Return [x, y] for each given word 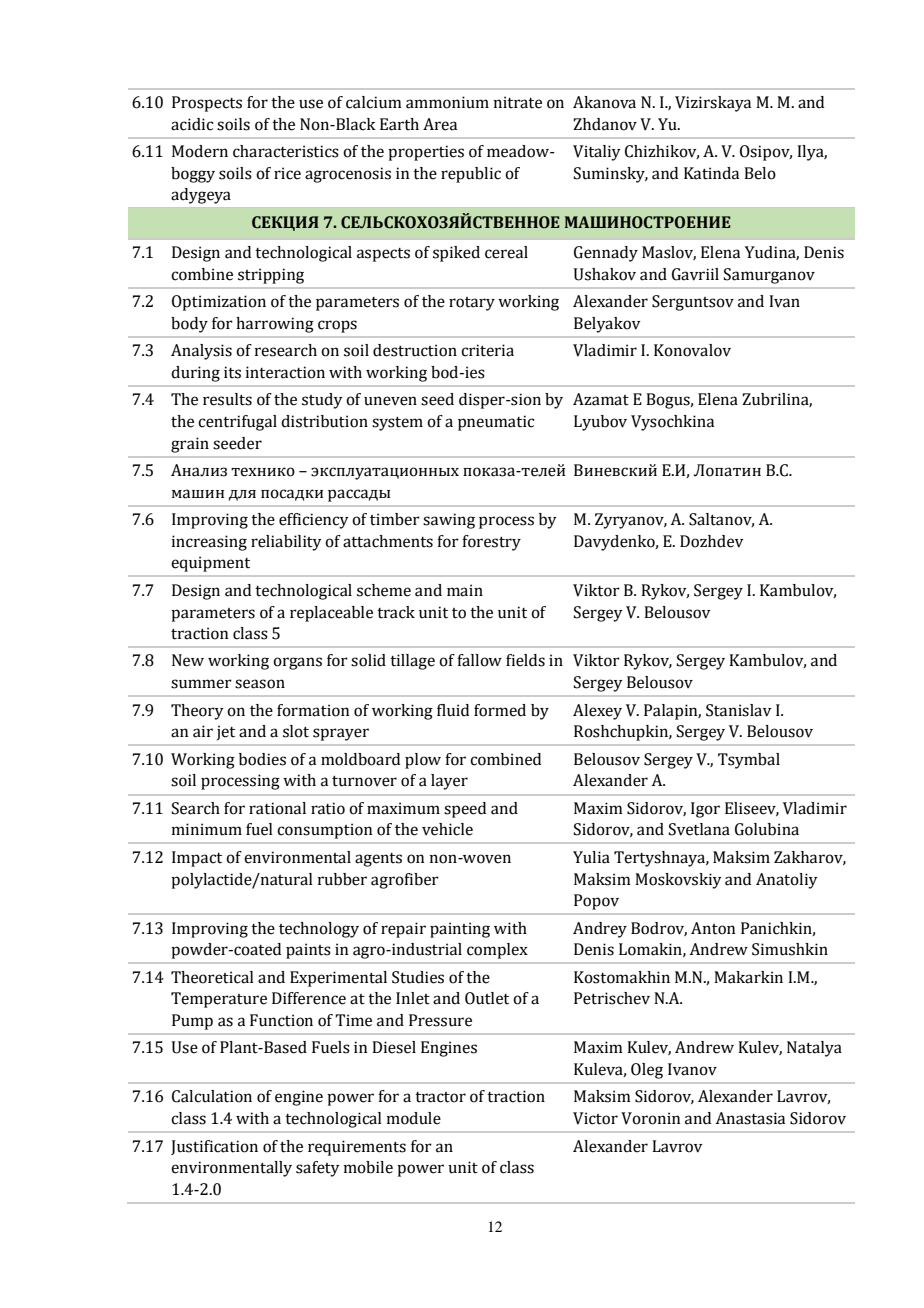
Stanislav [739, 710]
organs [297, 663]
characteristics [286, 151]
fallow [479, 660]
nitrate [518, 102]
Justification [214, 1147]
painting [460, 930]
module [414, 1118]
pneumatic [496, 423]
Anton [713, 928]
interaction [285, 372]
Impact [197, 859]
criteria [487, 350]
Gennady [606, 254]
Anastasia [750, 1118]
